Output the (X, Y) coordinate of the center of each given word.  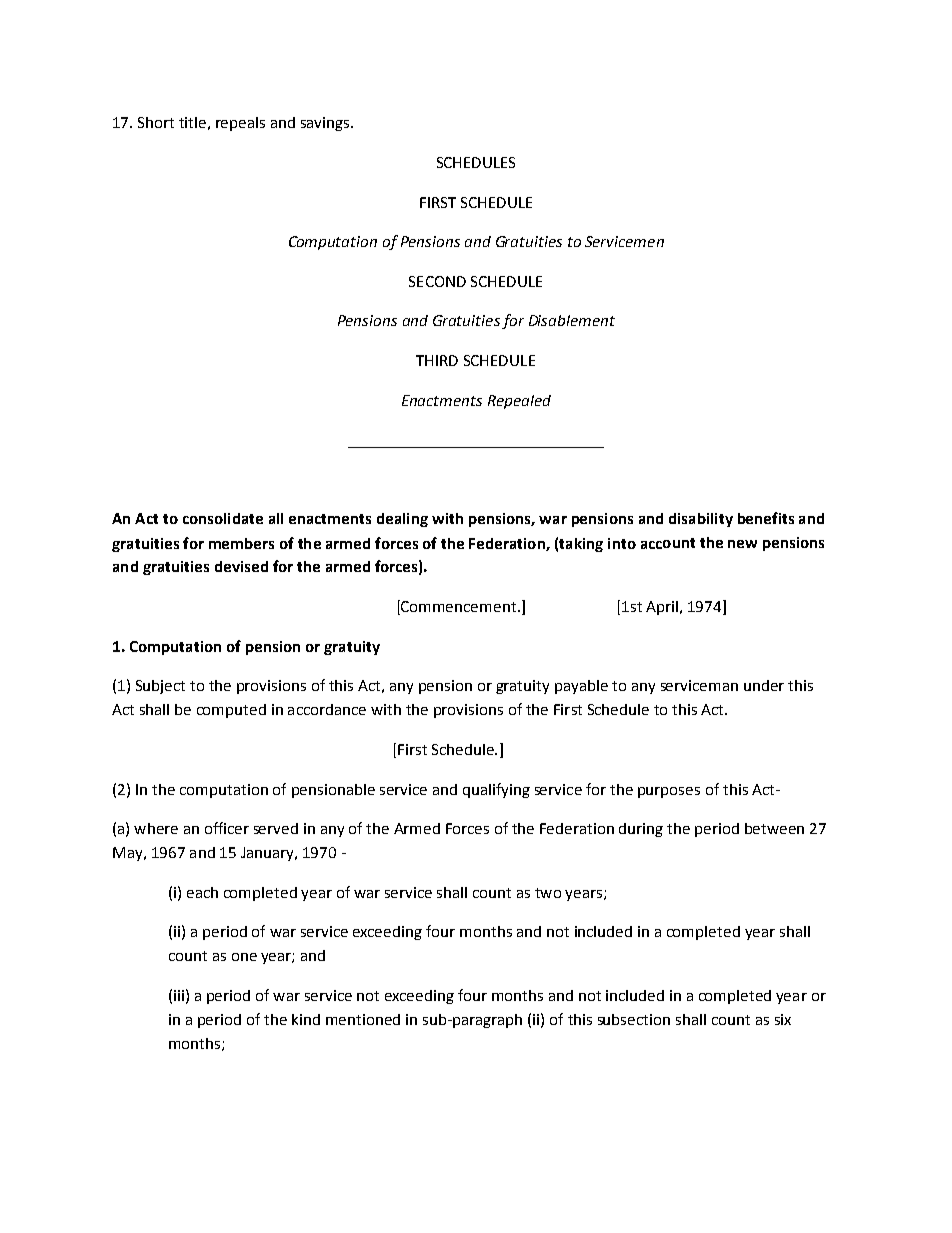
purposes (669, 792)
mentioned (363, 1019)
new (742, 544)
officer (227, 828)
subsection (634, 1019)
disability (701, 520)
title (192, 122)
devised (241, 566)
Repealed (519, 402)
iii (179, 995)
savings (326, 124)
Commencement (459, 607)
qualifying (496, 790)
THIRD (437, 360)
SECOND (437, 281)
